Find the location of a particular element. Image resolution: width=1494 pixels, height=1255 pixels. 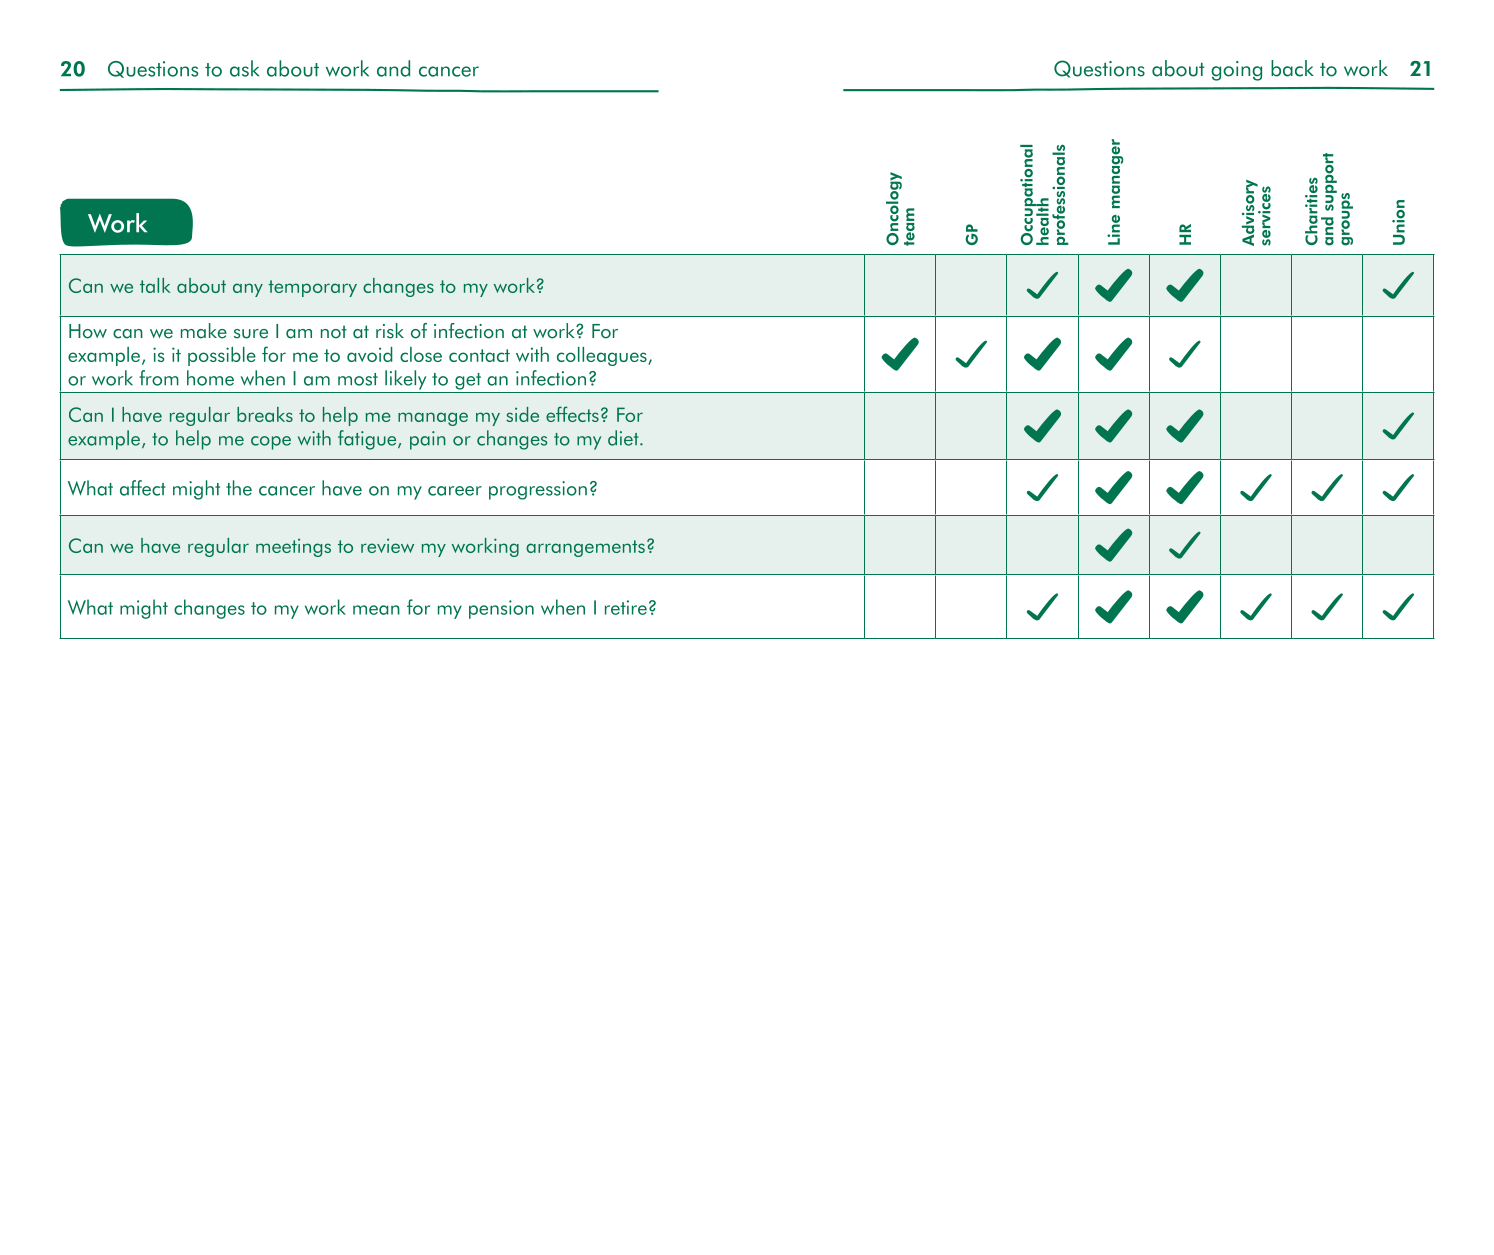

mean is located at coordinates (376, 610).
